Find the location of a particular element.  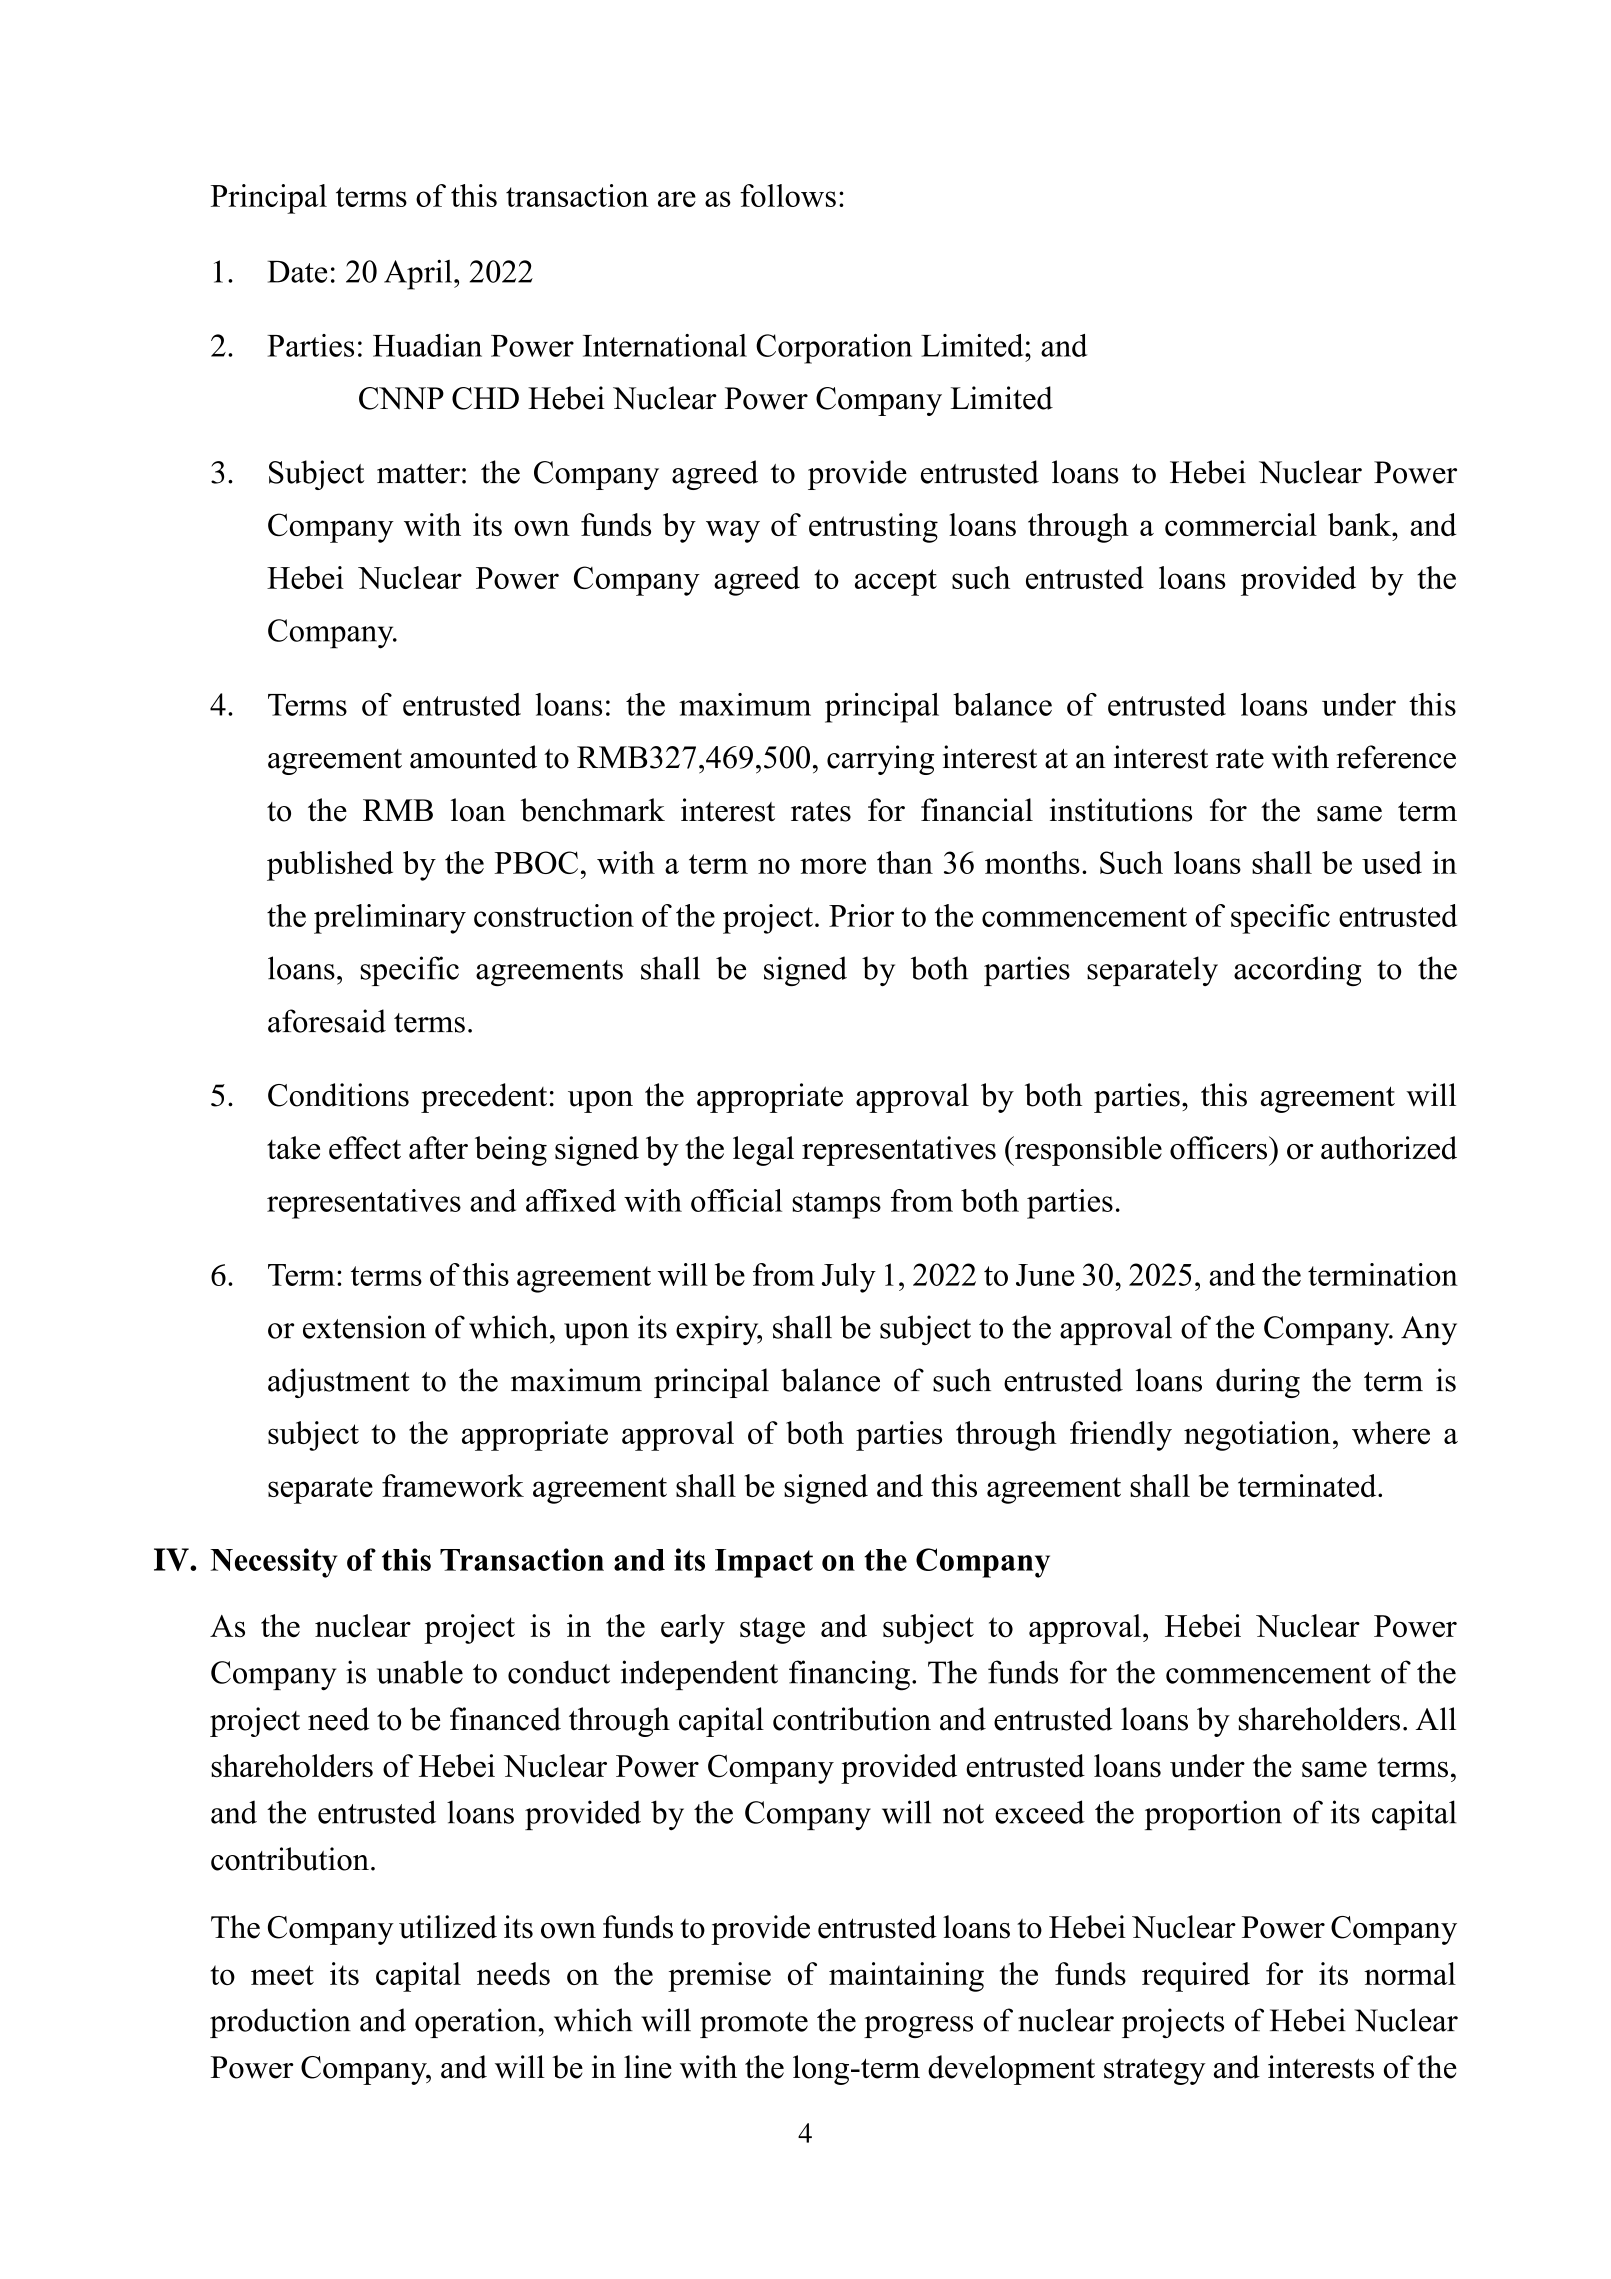

follows is located at coordinates (788, 195).
